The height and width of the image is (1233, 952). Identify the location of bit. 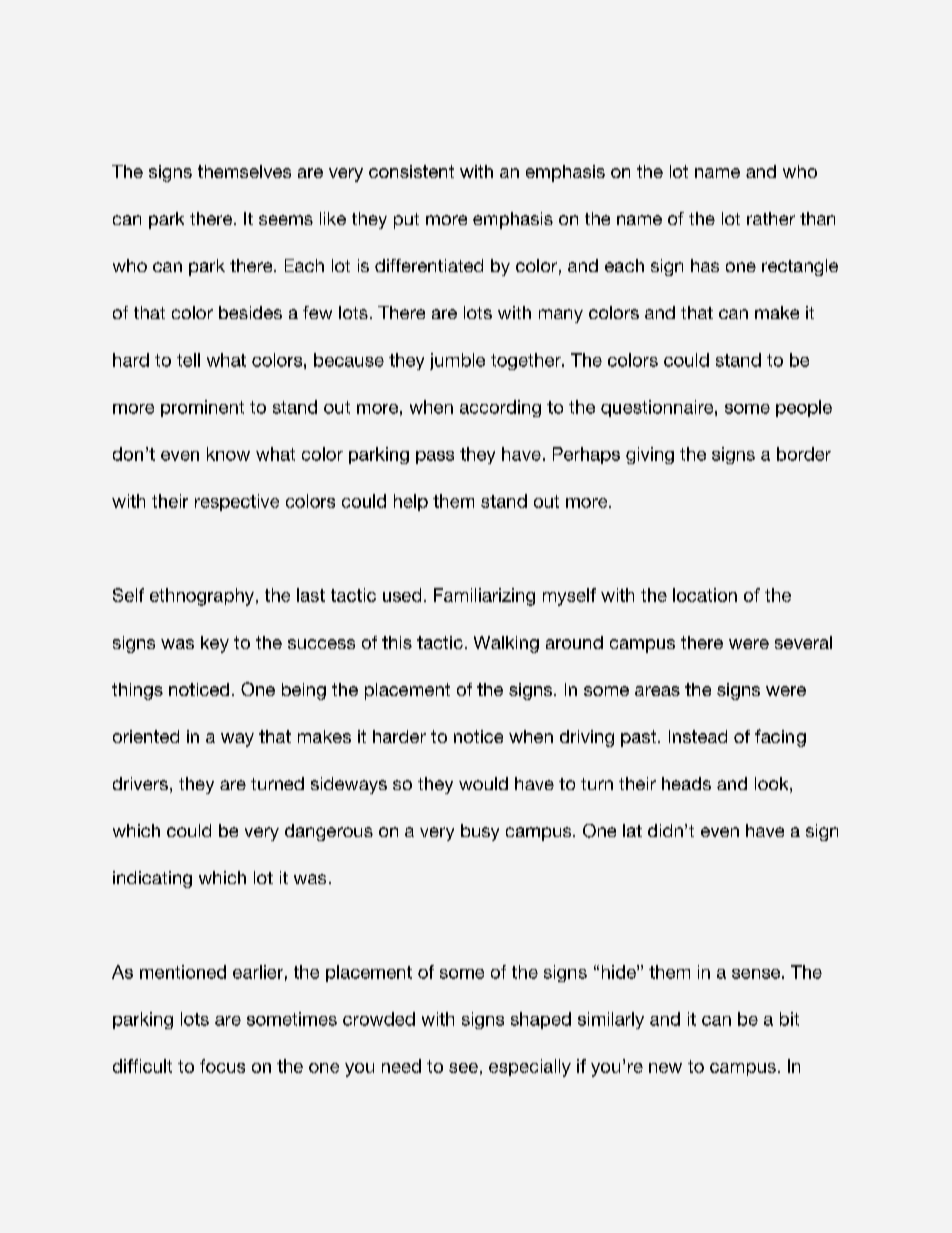
(789, 1019).
